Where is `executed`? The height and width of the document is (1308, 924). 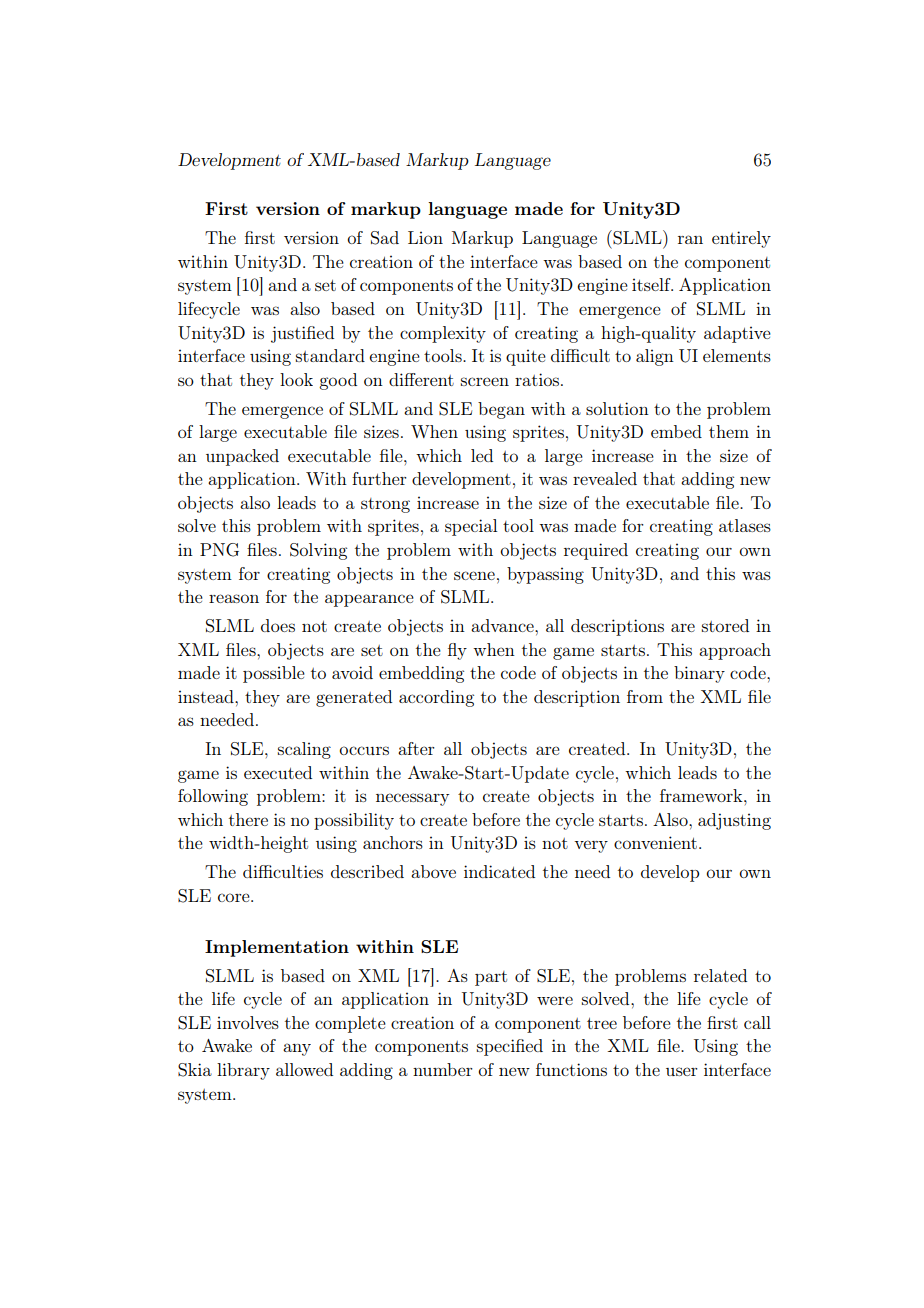
executed is located at coordinates (278, 772).
